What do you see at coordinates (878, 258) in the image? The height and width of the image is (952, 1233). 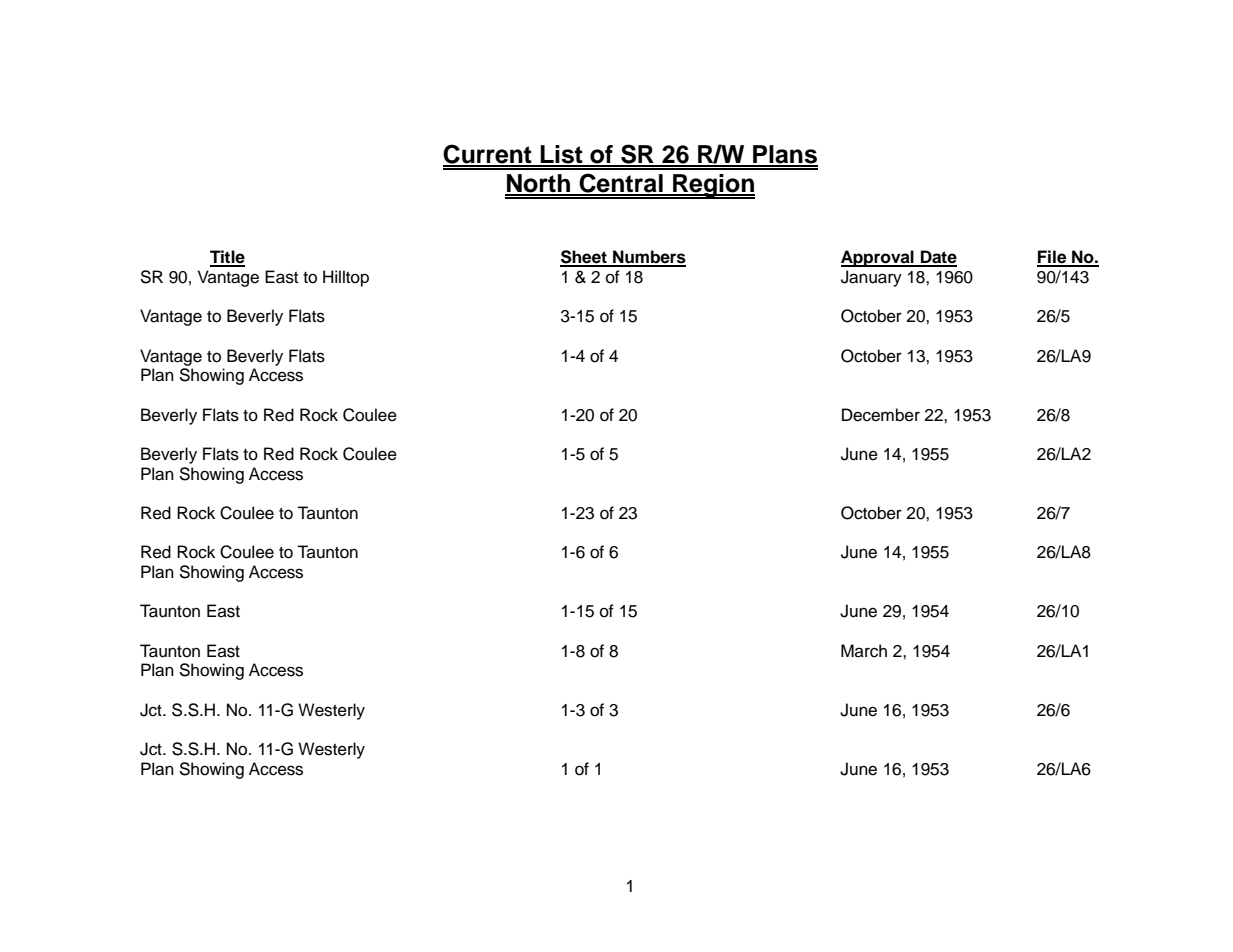 I see `Approval` at bounding box center [878, 258].
